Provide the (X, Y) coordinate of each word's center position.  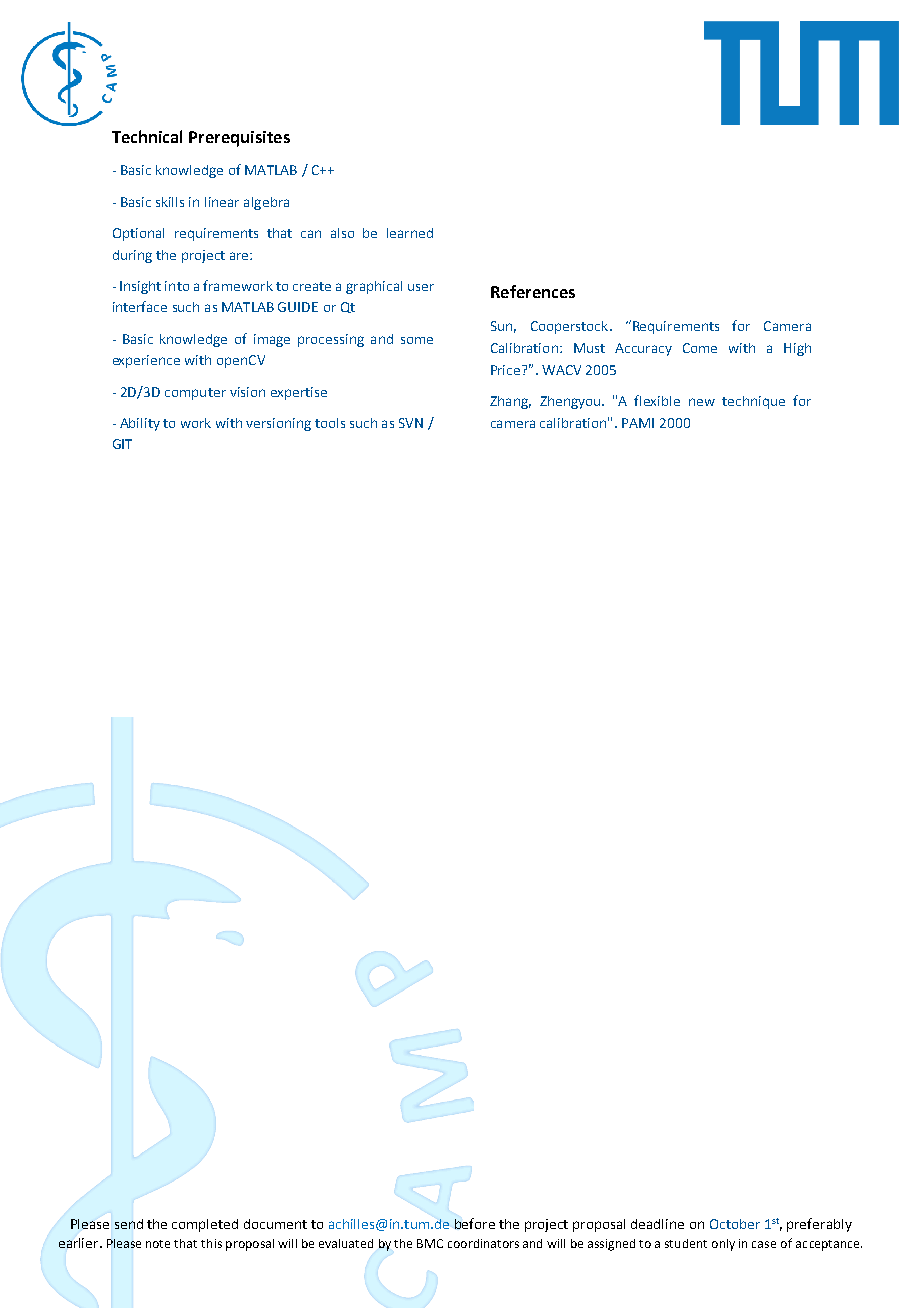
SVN (411, 423)
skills (170, 202)
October (735, 1224)
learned (410, 233)
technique (753, 402)
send (129, 1224)
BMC (430, 1243)
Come (700, 348)
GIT (122, 444)
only (723, 1245)
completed (205, 1225)
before (475, 1223)
